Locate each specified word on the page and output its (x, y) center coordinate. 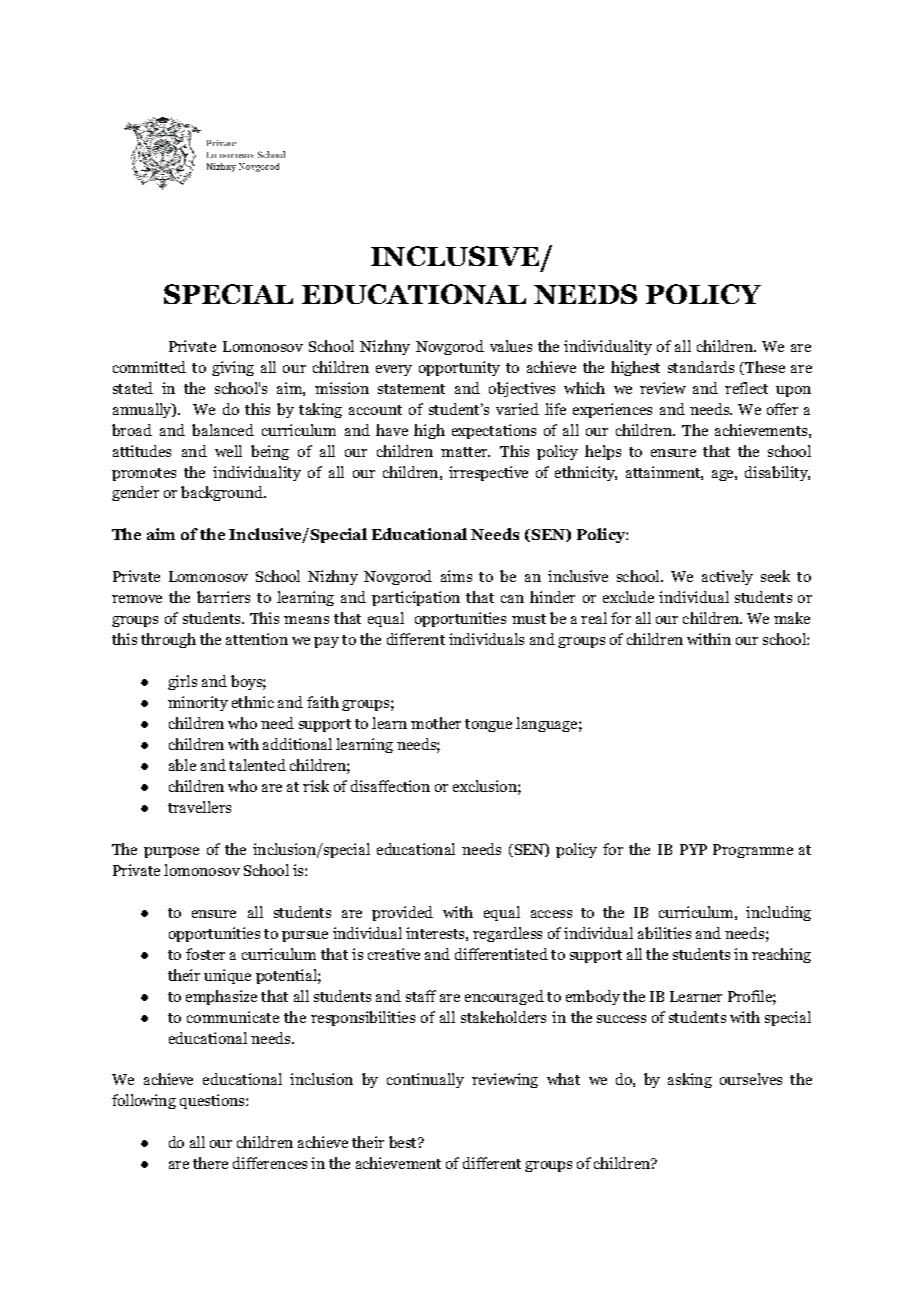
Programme (753, 851)
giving (233, 368)
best (404, 1142)
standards (701, 367)
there (210, 1163)
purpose (171, 852)
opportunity (459, 368)
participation (416, 598)
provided (402, 913)
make (792, 618)
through (168, 640)
